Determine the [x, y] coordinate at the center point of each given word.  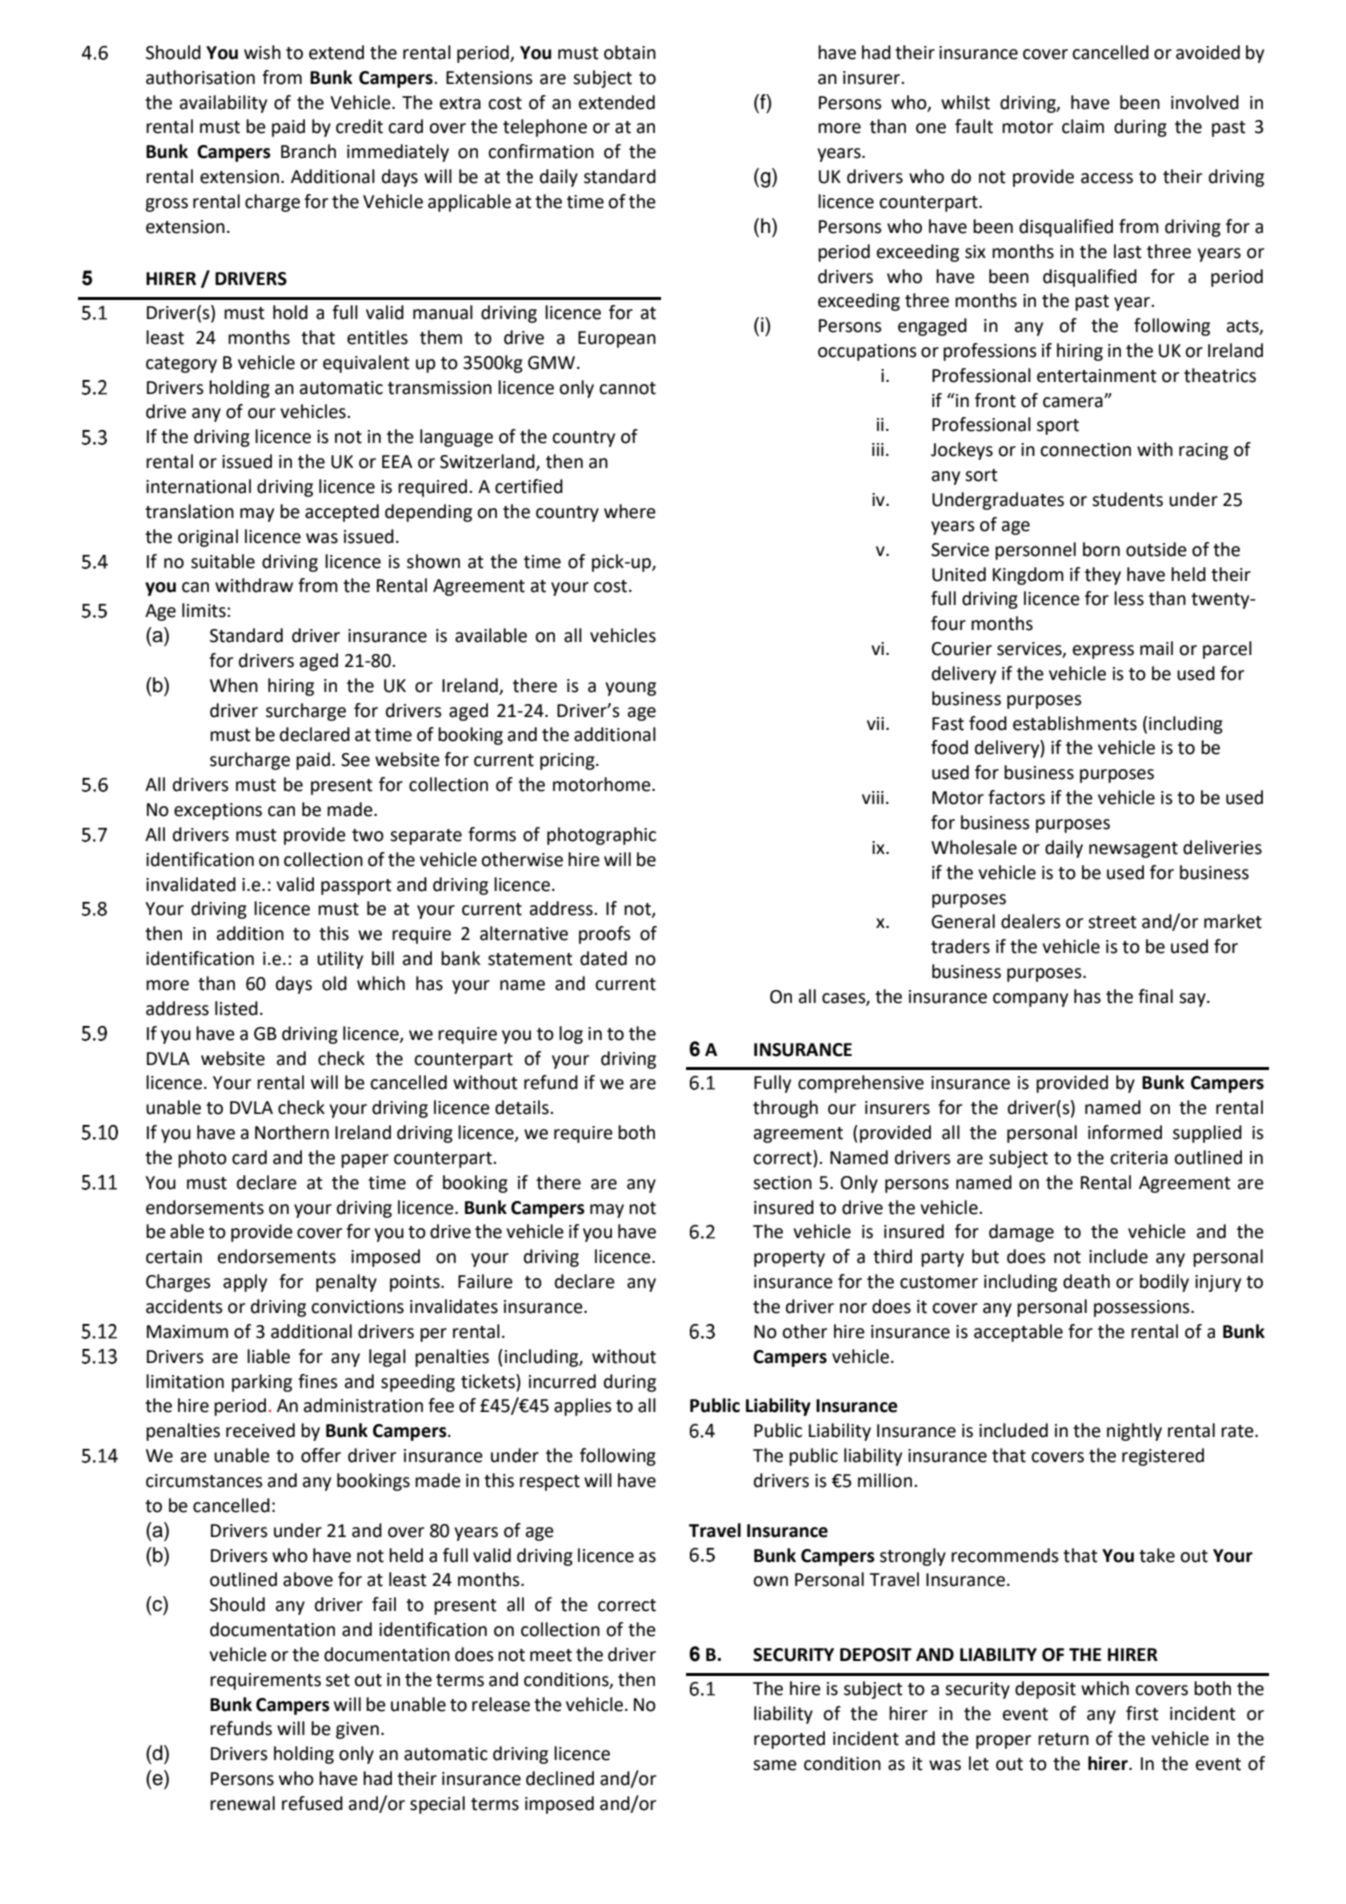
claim [1083, 126]
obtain [630, 52]
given [357, 1730]
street [1112, 922]
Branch [308, 151]
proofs [605, 935]
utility [340, 960]
